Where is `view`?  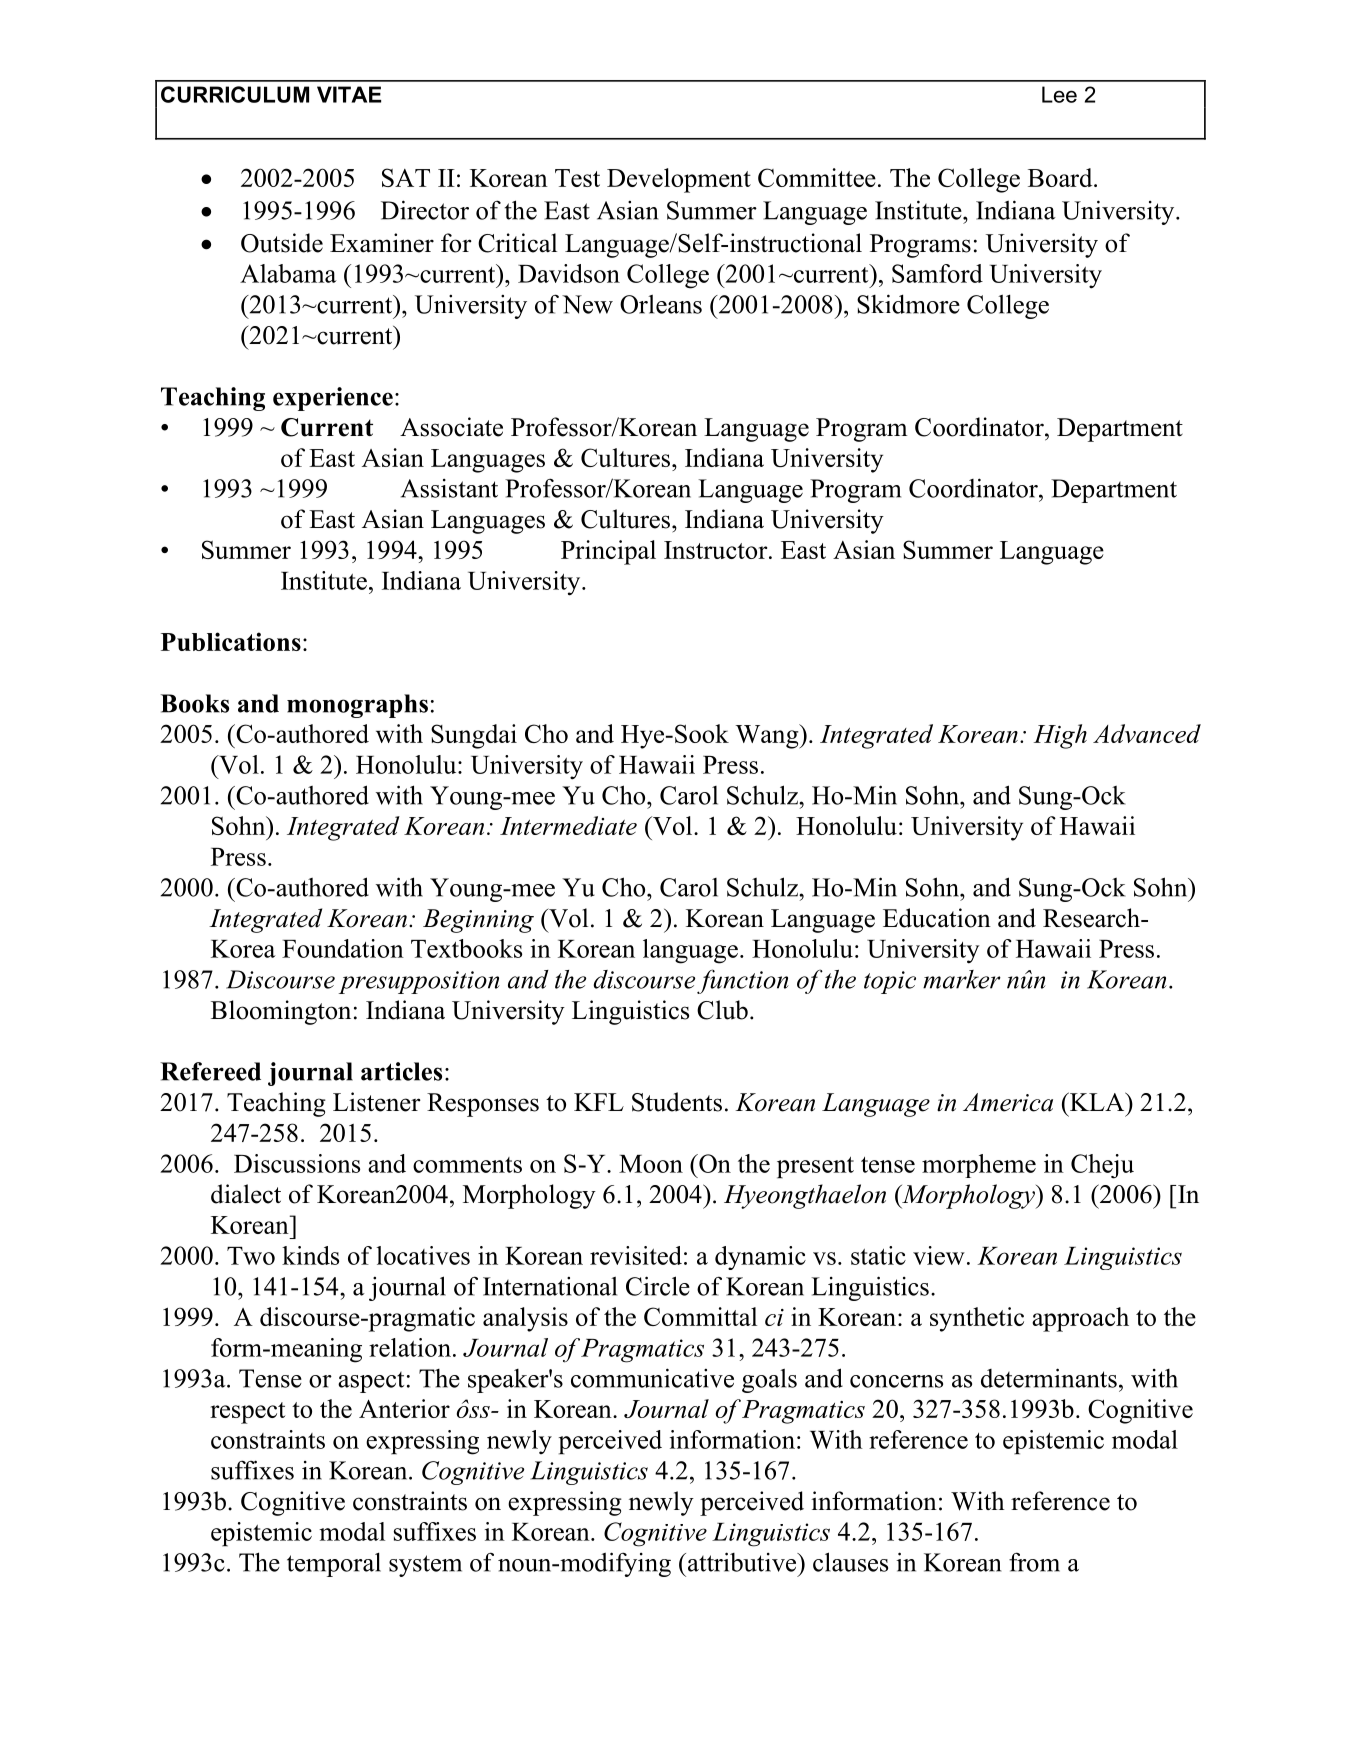 view is located at coordinates (939, 1255).
